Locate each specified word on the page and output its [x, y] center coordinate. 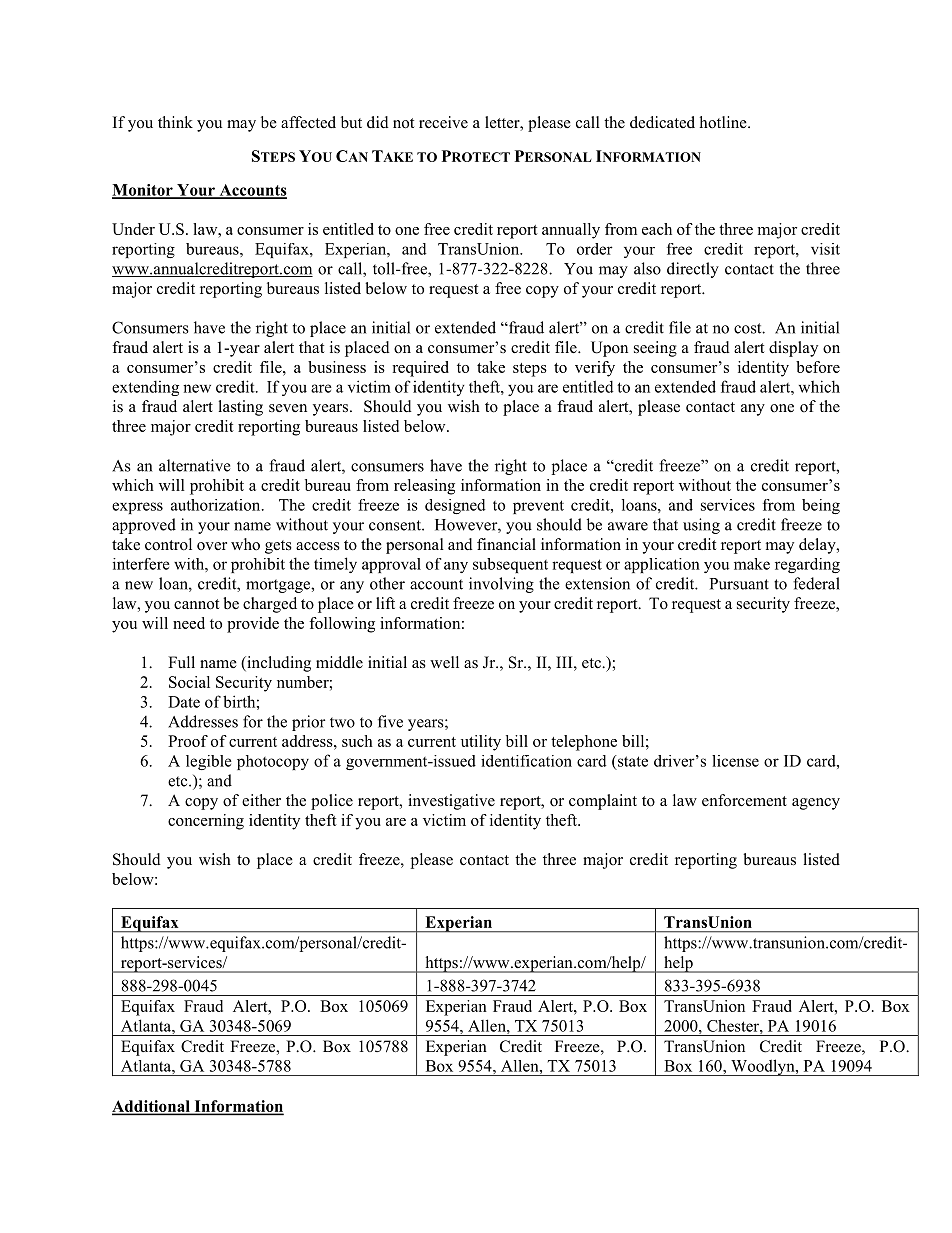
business [337, 367]
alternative [194, 465]
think [175, 122]
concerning [206, 822]
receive [443, 122]
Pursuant [739, 584]
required [420, 369]
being [821, 506]
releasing [424, 487]
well [444, 662]
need [189, 623]
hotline [724, 122]
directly [693, 270]
